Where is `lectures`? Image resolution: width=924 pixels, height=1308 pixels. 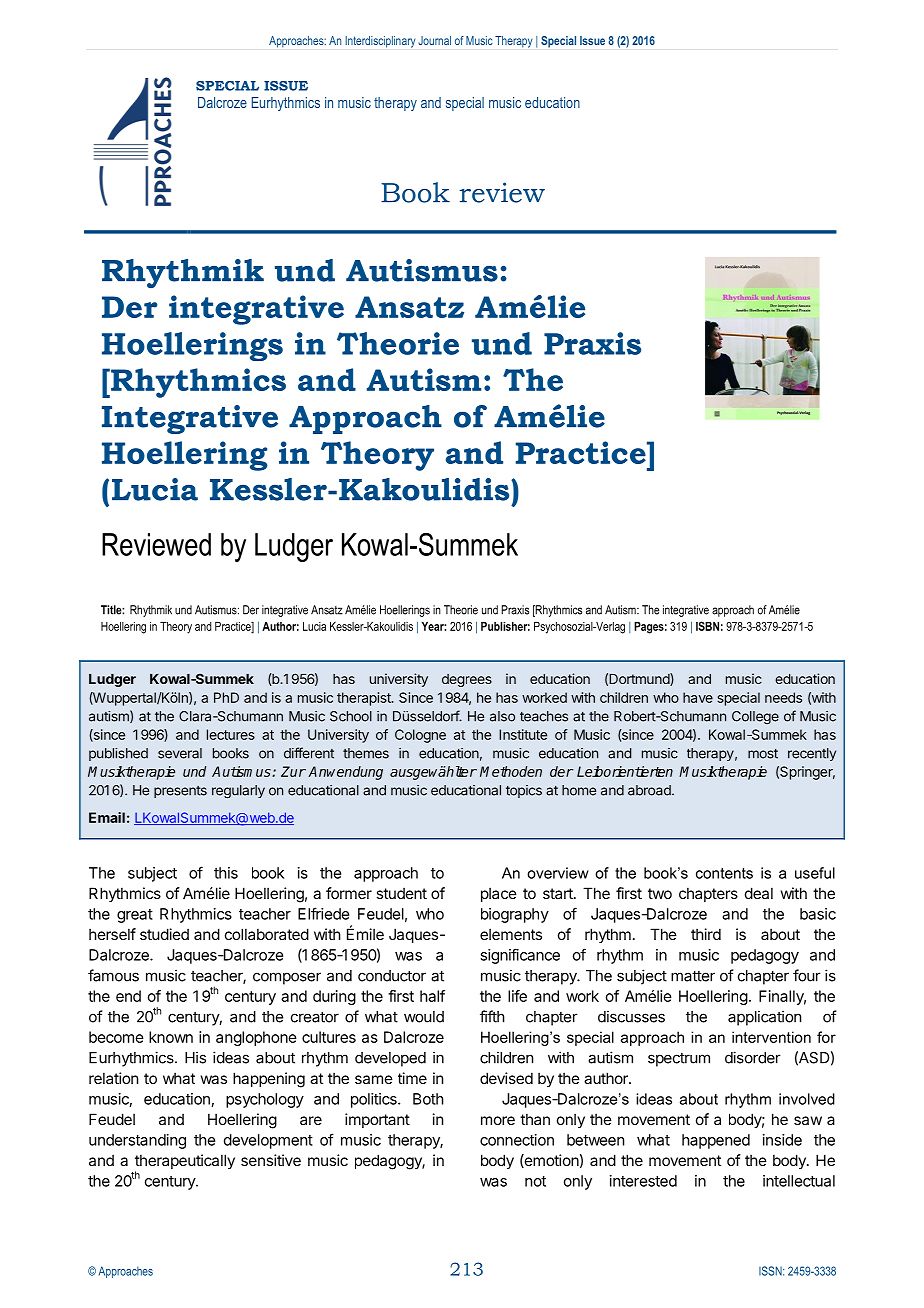
lectures is located at coordinates (231, 734).
